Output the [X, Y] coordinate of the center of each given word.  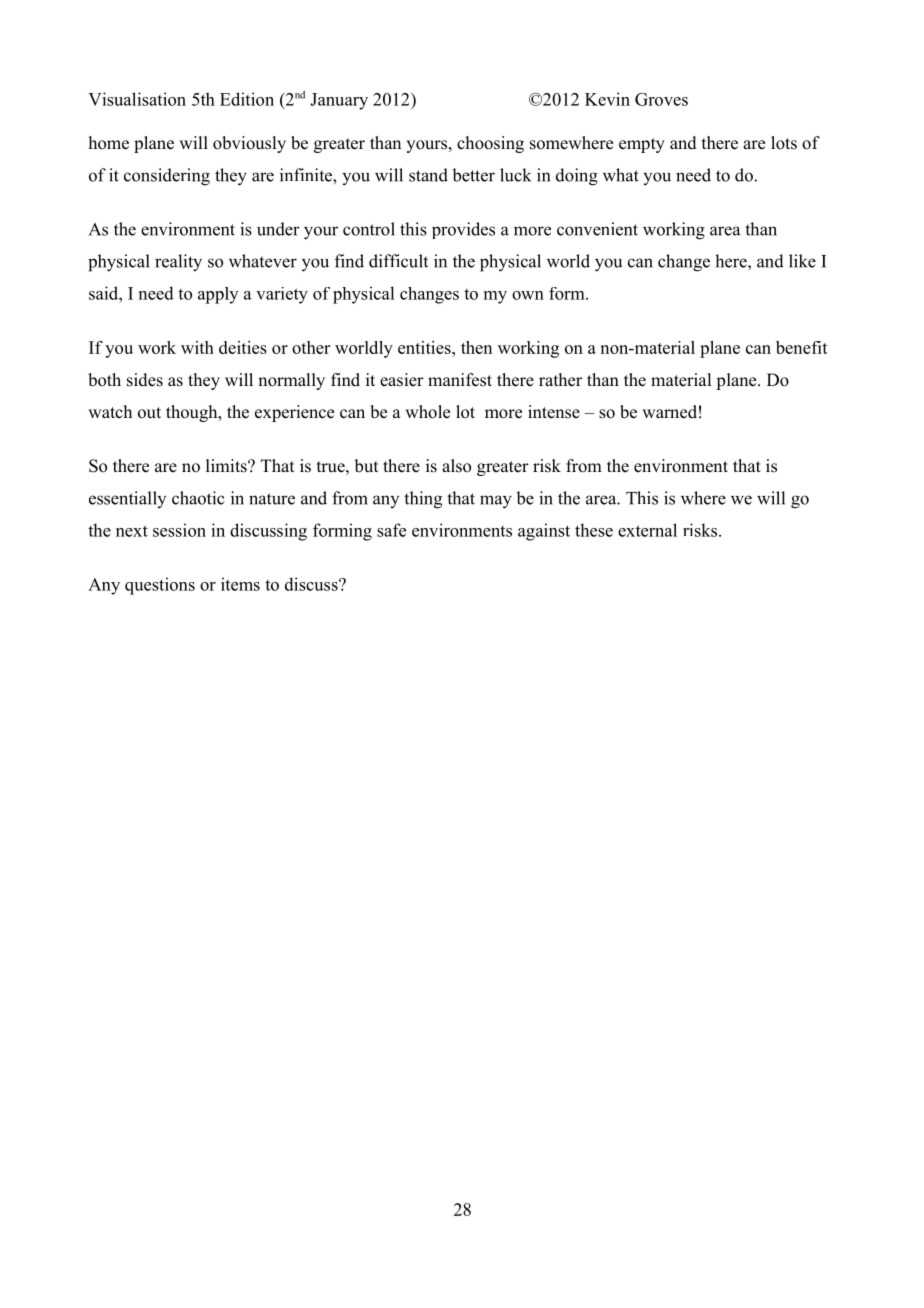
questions [160, 586]
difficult [398, 261]
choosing [490, 144]
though [193, 413]
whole [427, 412]
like [802, 261]
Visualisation [137, 99]
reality [178, 263]
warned [669, 412]
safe [391, 530]
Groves [661, 99]
